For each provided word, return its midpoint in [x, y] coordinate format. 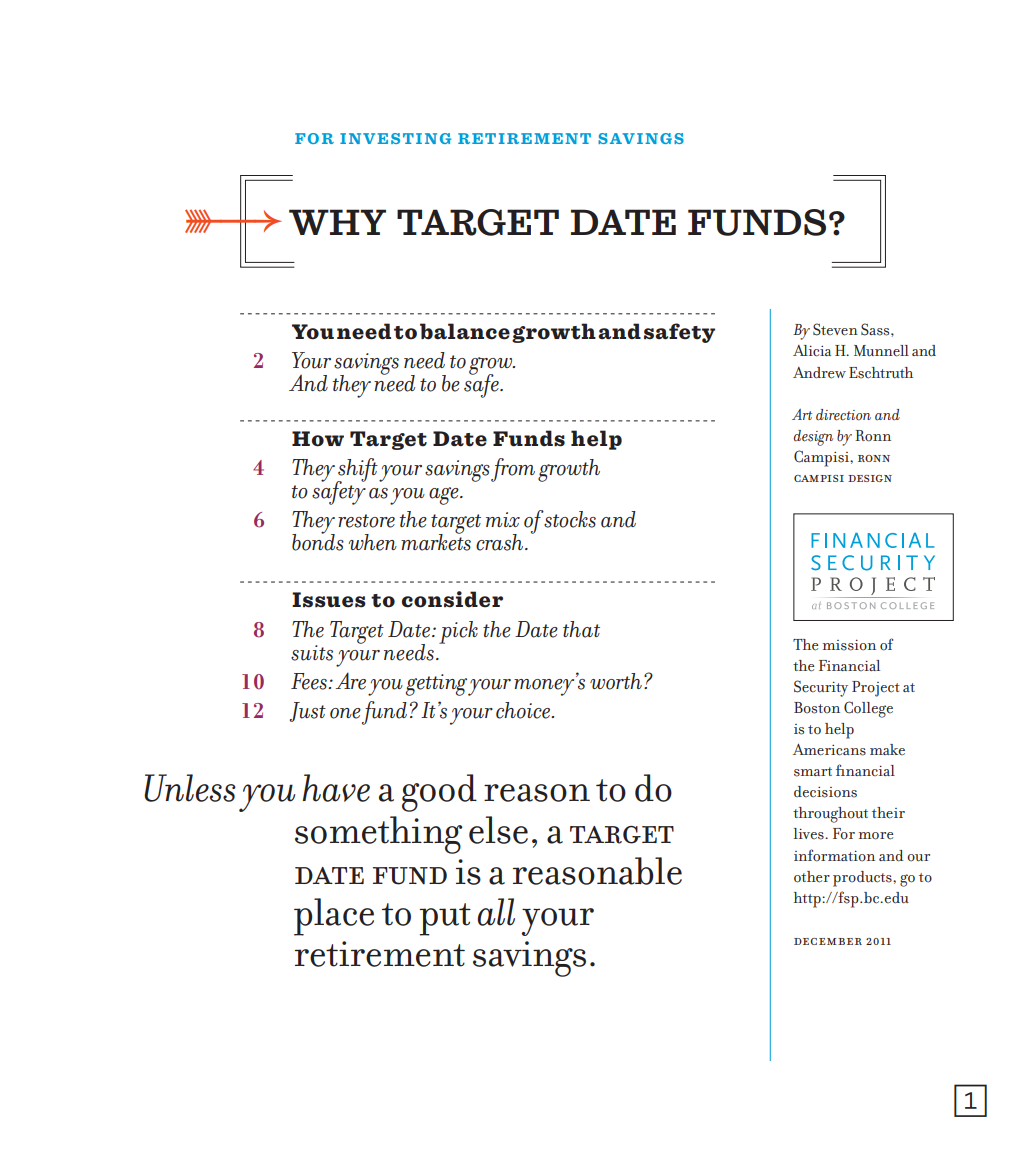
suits [312, 653]
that [581, 629]
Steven [835, 329]
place [334, 917]
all [496, 912]
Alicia [812, 351]
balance [465, 331]
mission [849, 645]
